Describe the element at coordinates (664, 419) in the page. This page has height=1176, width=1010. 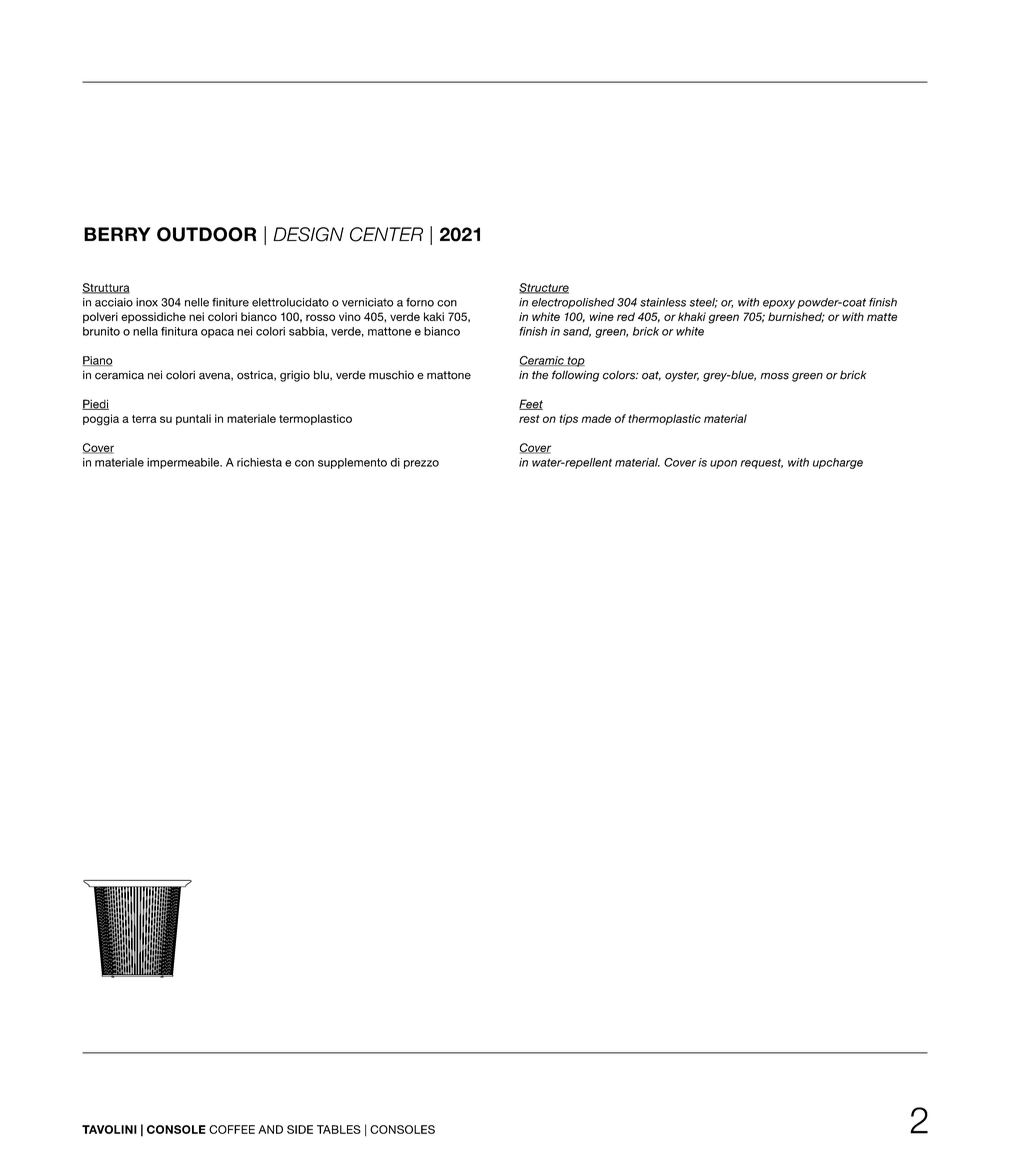
I see `thermoplastic` at that location.
